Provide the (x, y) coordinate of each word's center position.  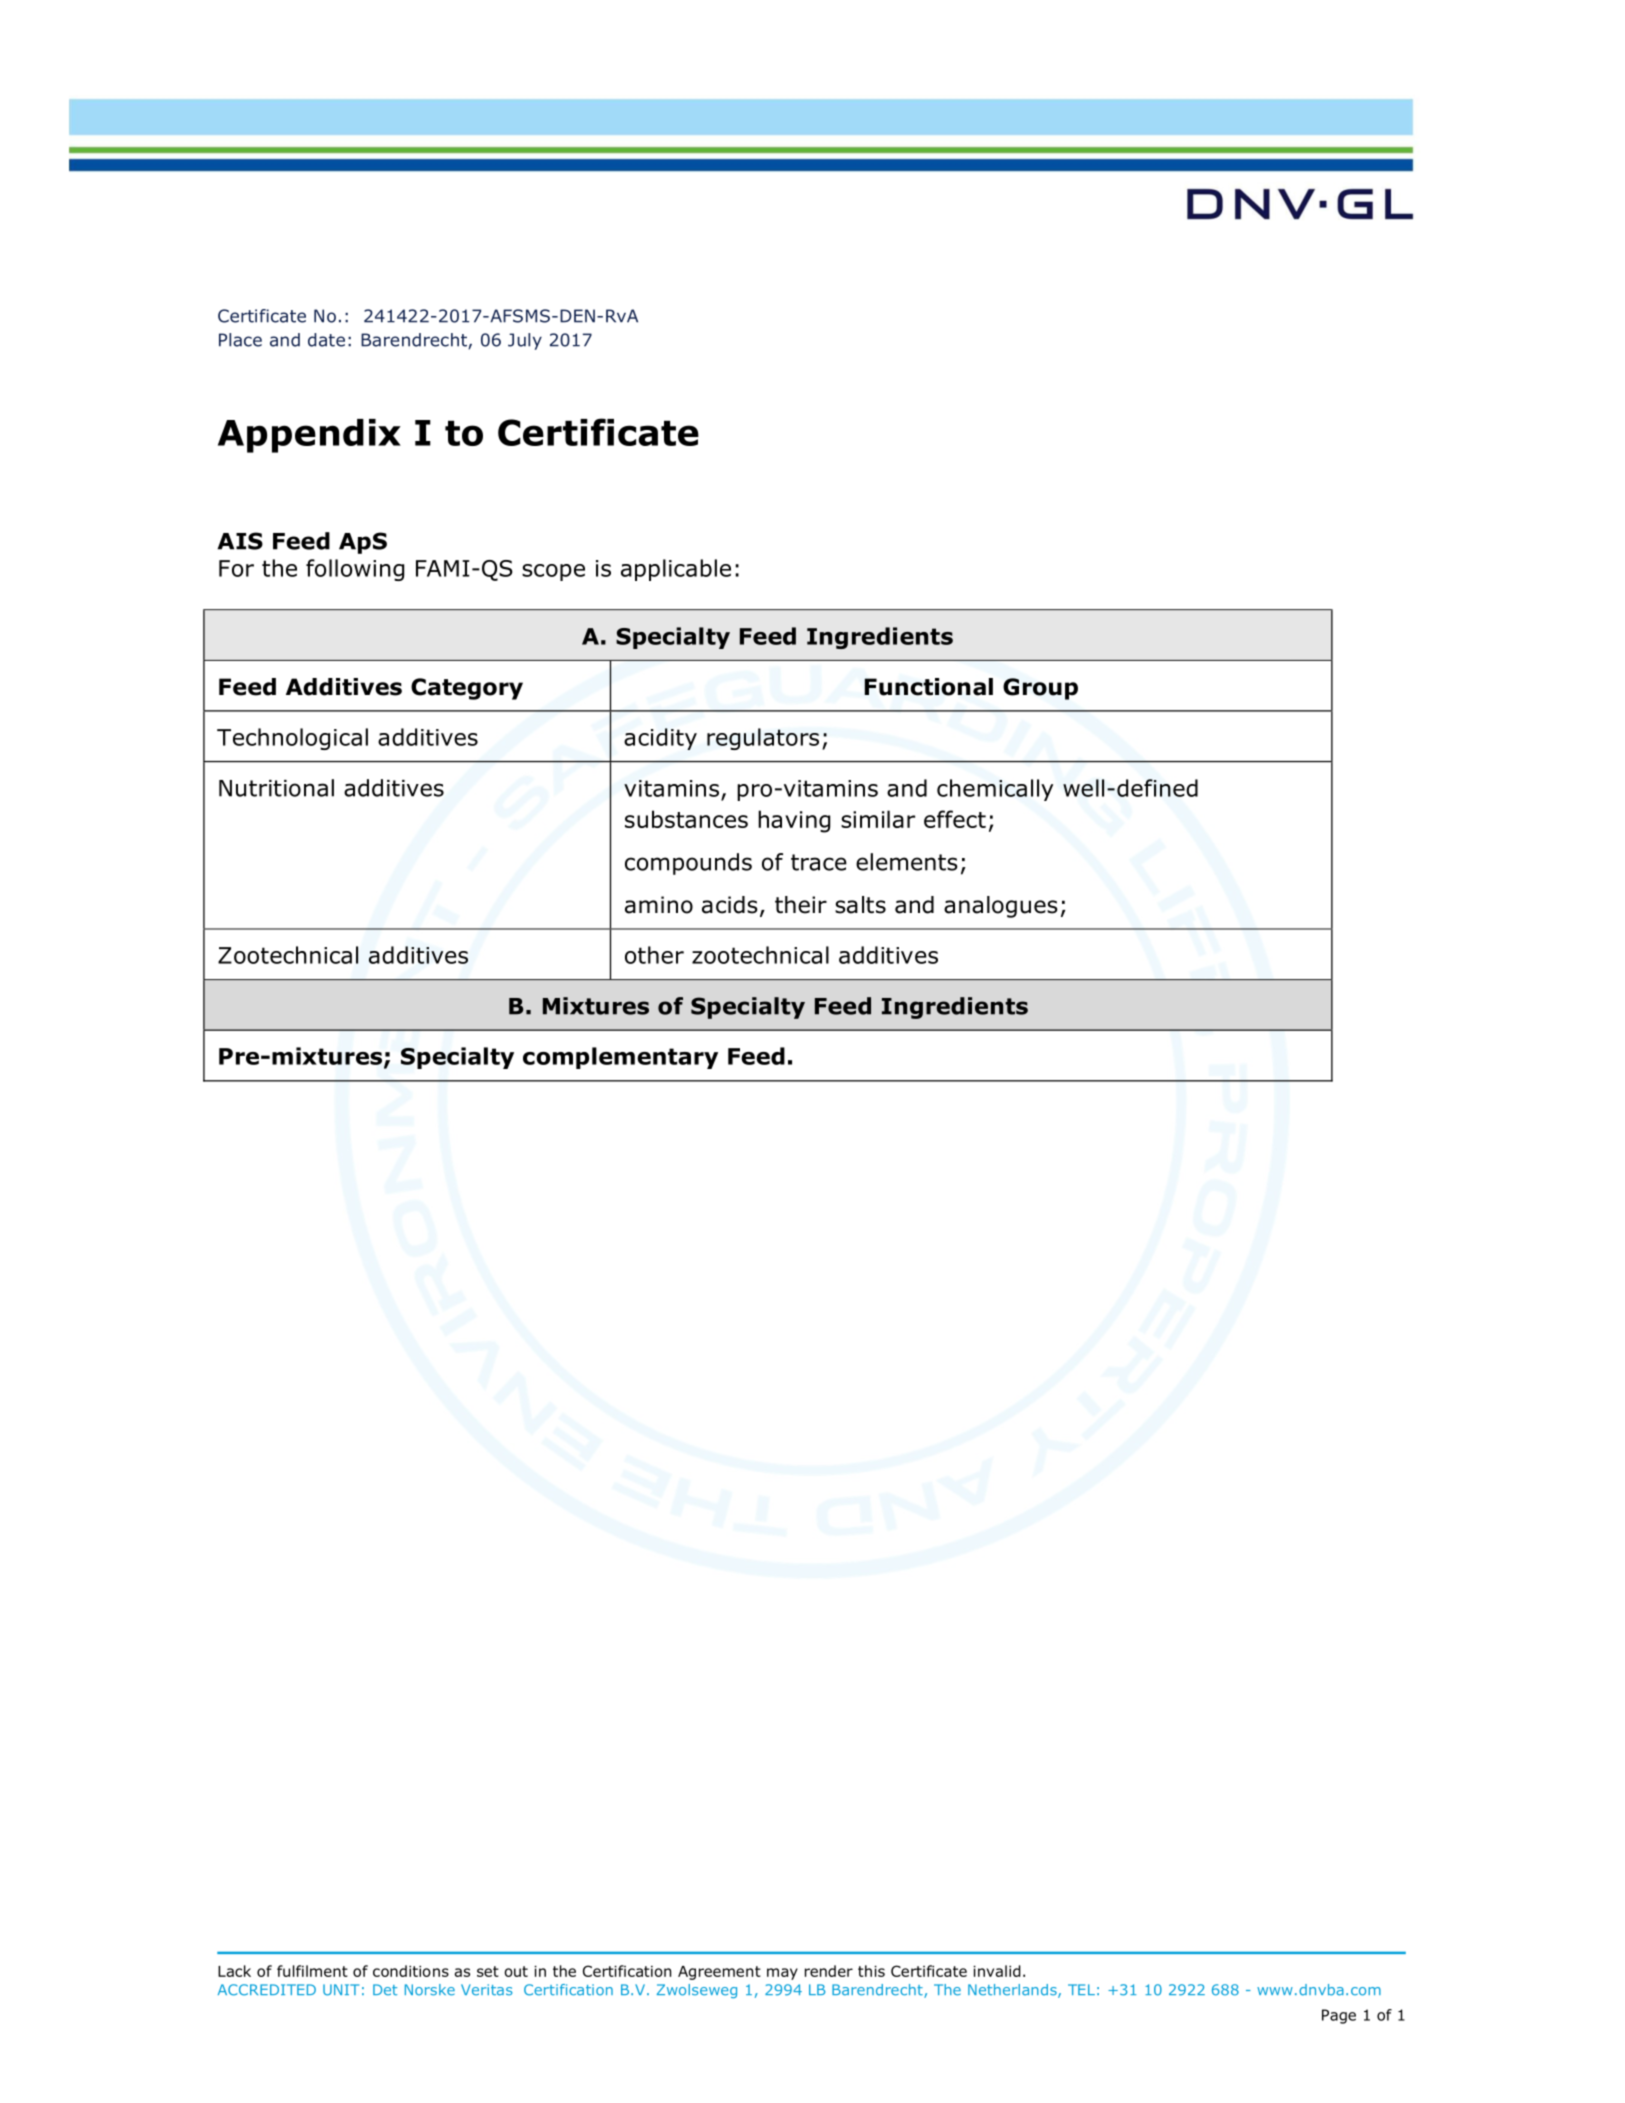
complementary (620, 1058)
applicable (676, 570)
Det (385, 1990)
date (326, 340)
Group (1040, 689)
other (654, 955)
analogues (1001, 907)
